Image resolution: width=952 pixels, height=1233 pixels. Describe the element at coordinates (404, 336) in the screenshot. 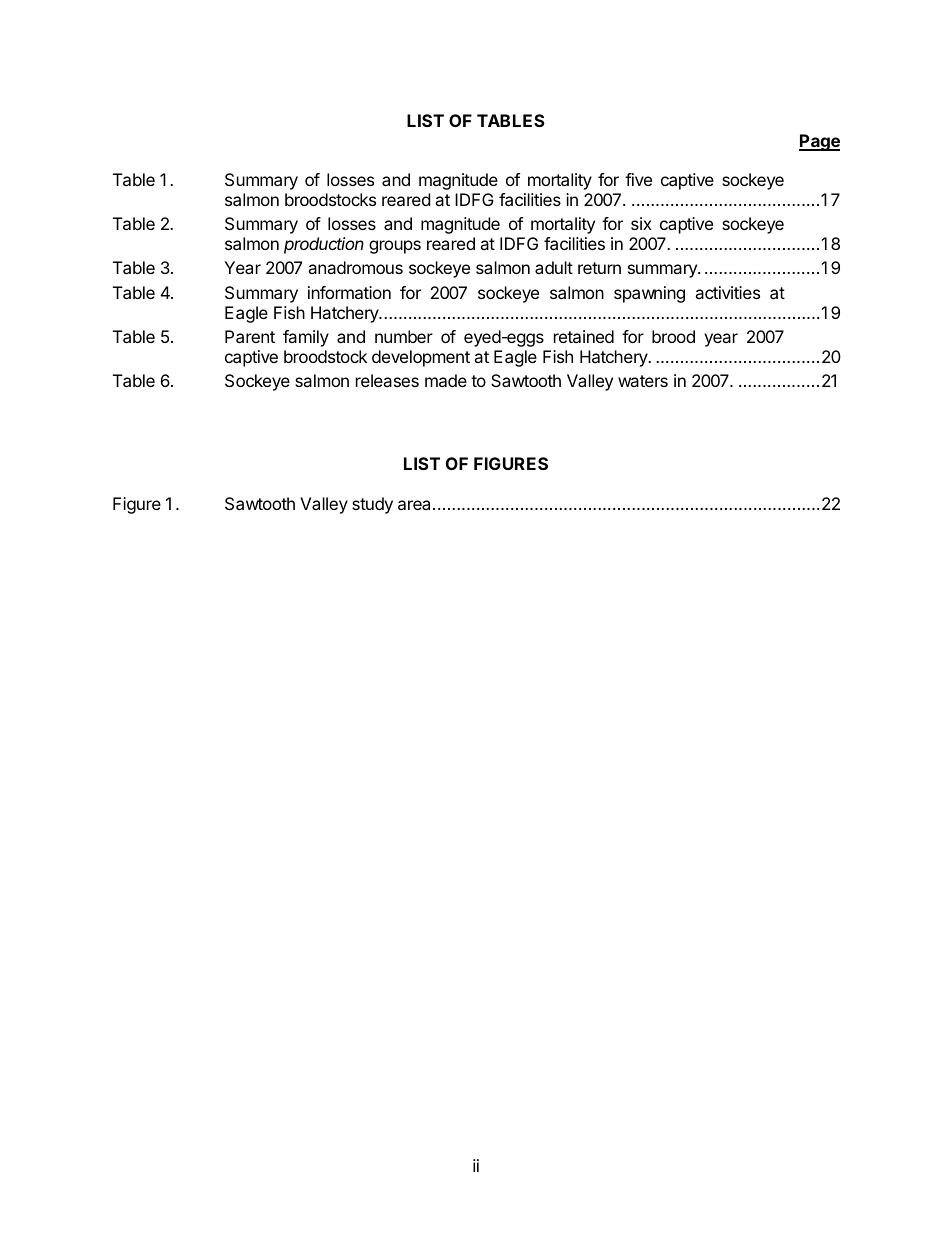

I see `number` at that location.
